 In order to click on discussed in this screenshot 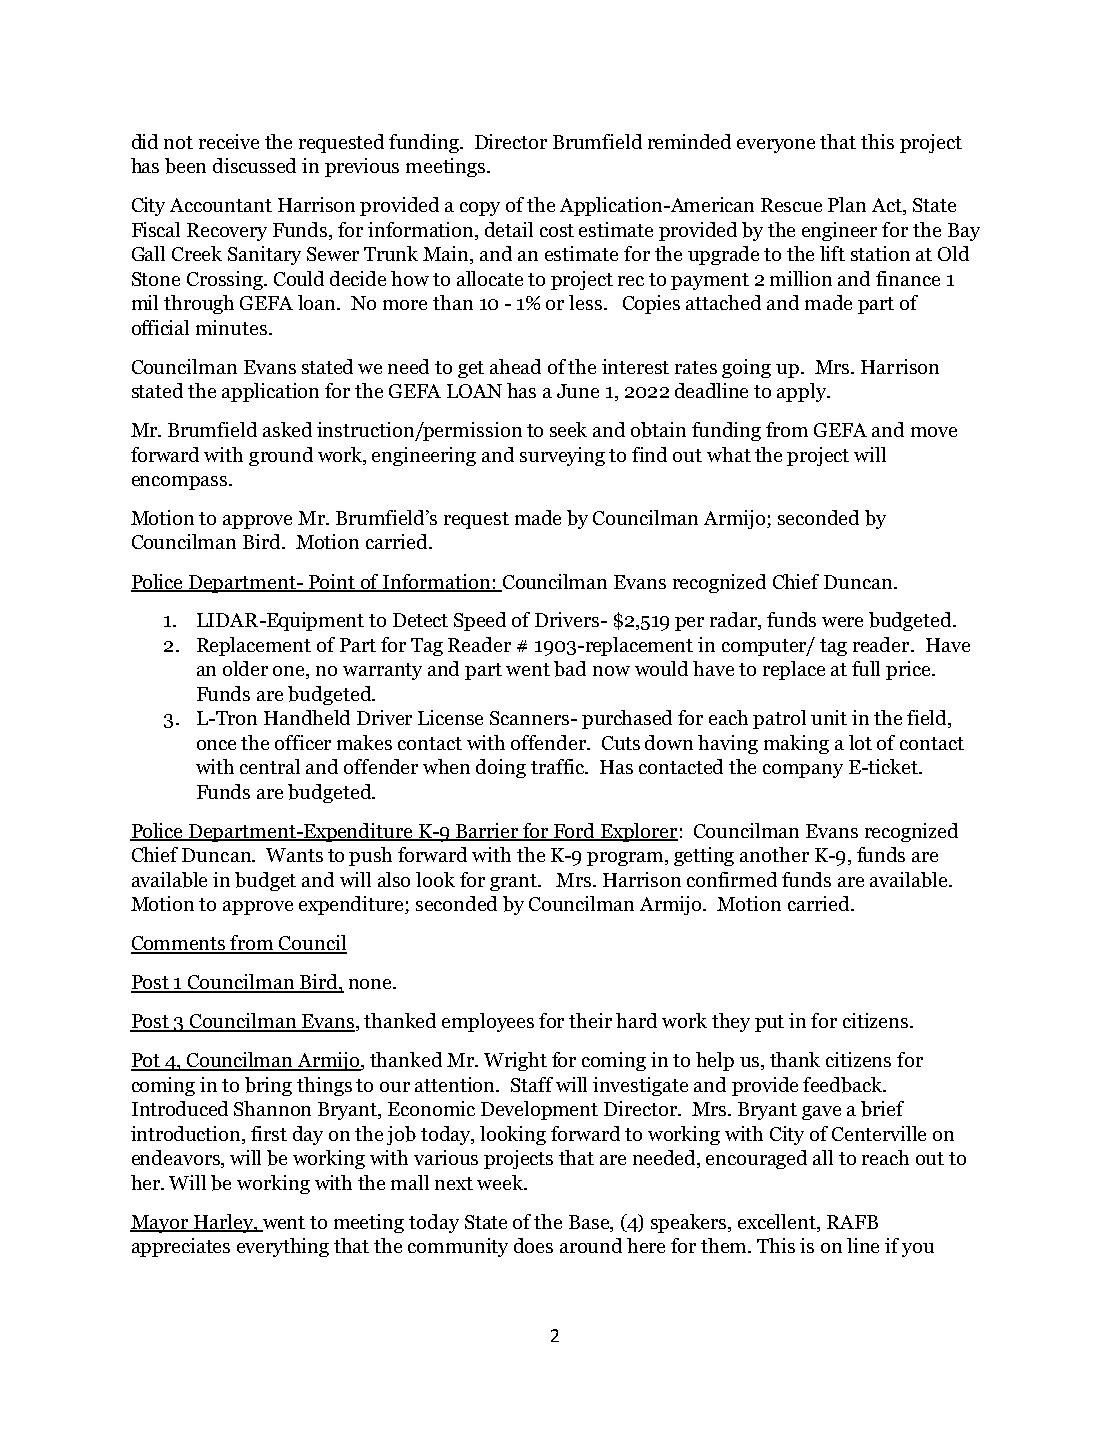, I will do `click(254, 165)`.
